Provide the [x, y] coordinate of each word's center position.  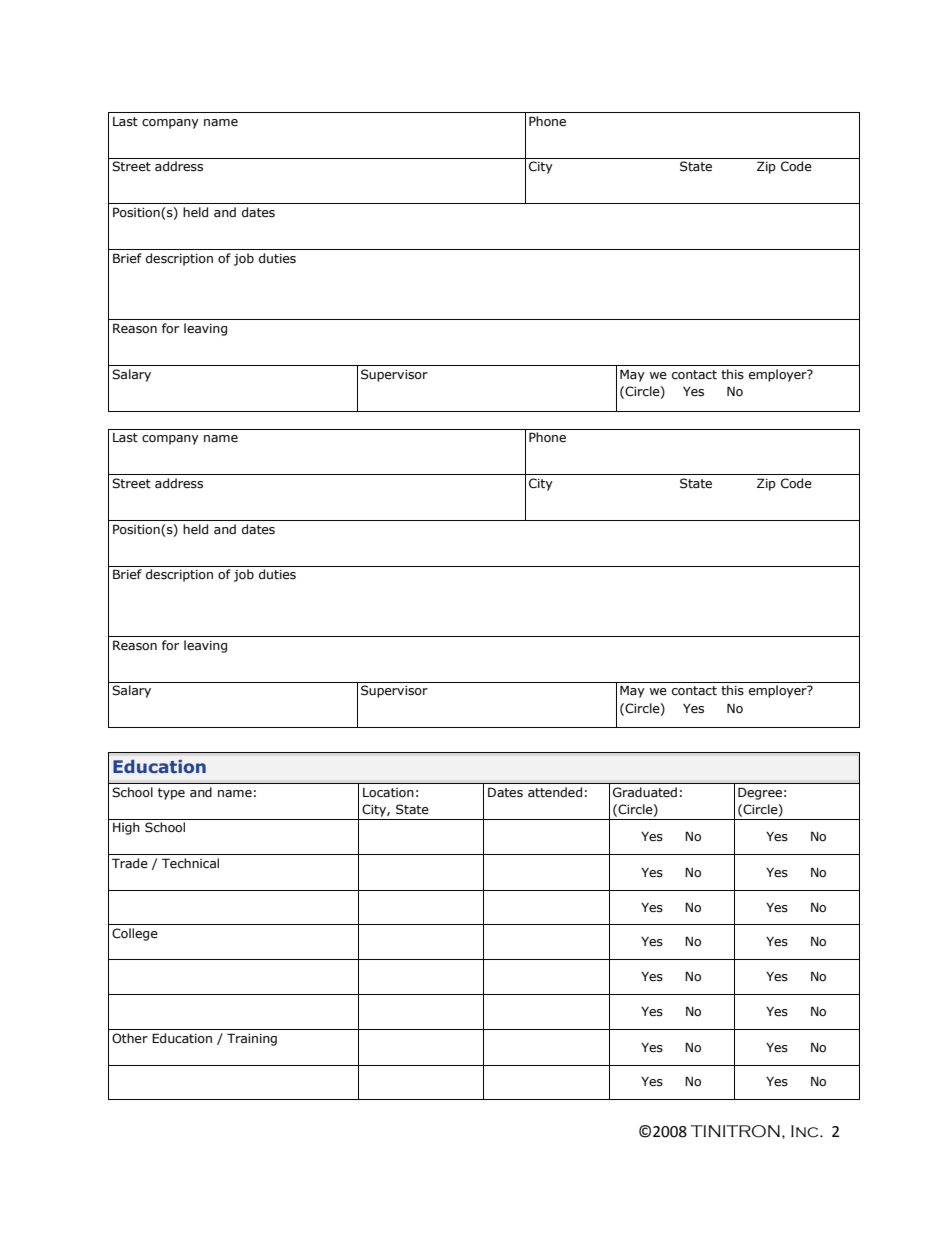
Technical [190, 863]
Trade [130, 863]
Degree [760, 793]
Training [252, 1039]
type [171, 794]
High [126, 828]
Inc [806, 1131]
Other [130, 1038]
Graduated [645, 792]
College [135, 934]
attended [555, 792]
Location [388, 793]
